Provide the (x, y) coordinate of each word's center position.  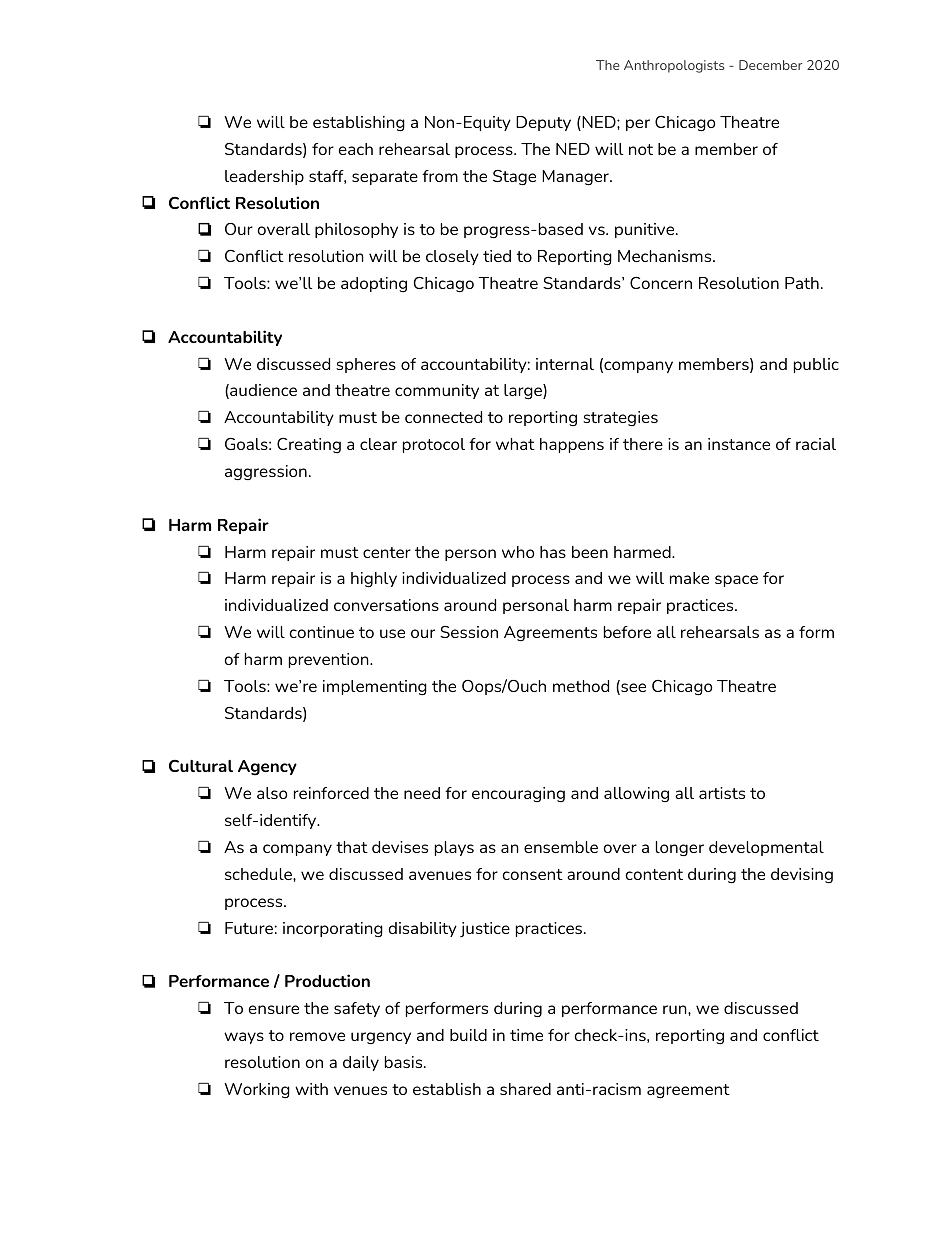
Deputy (543, 123)
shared (525, 1089)
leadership (264, 177)
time (526, 1035)
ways (244, 1038)
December (771, 65)
